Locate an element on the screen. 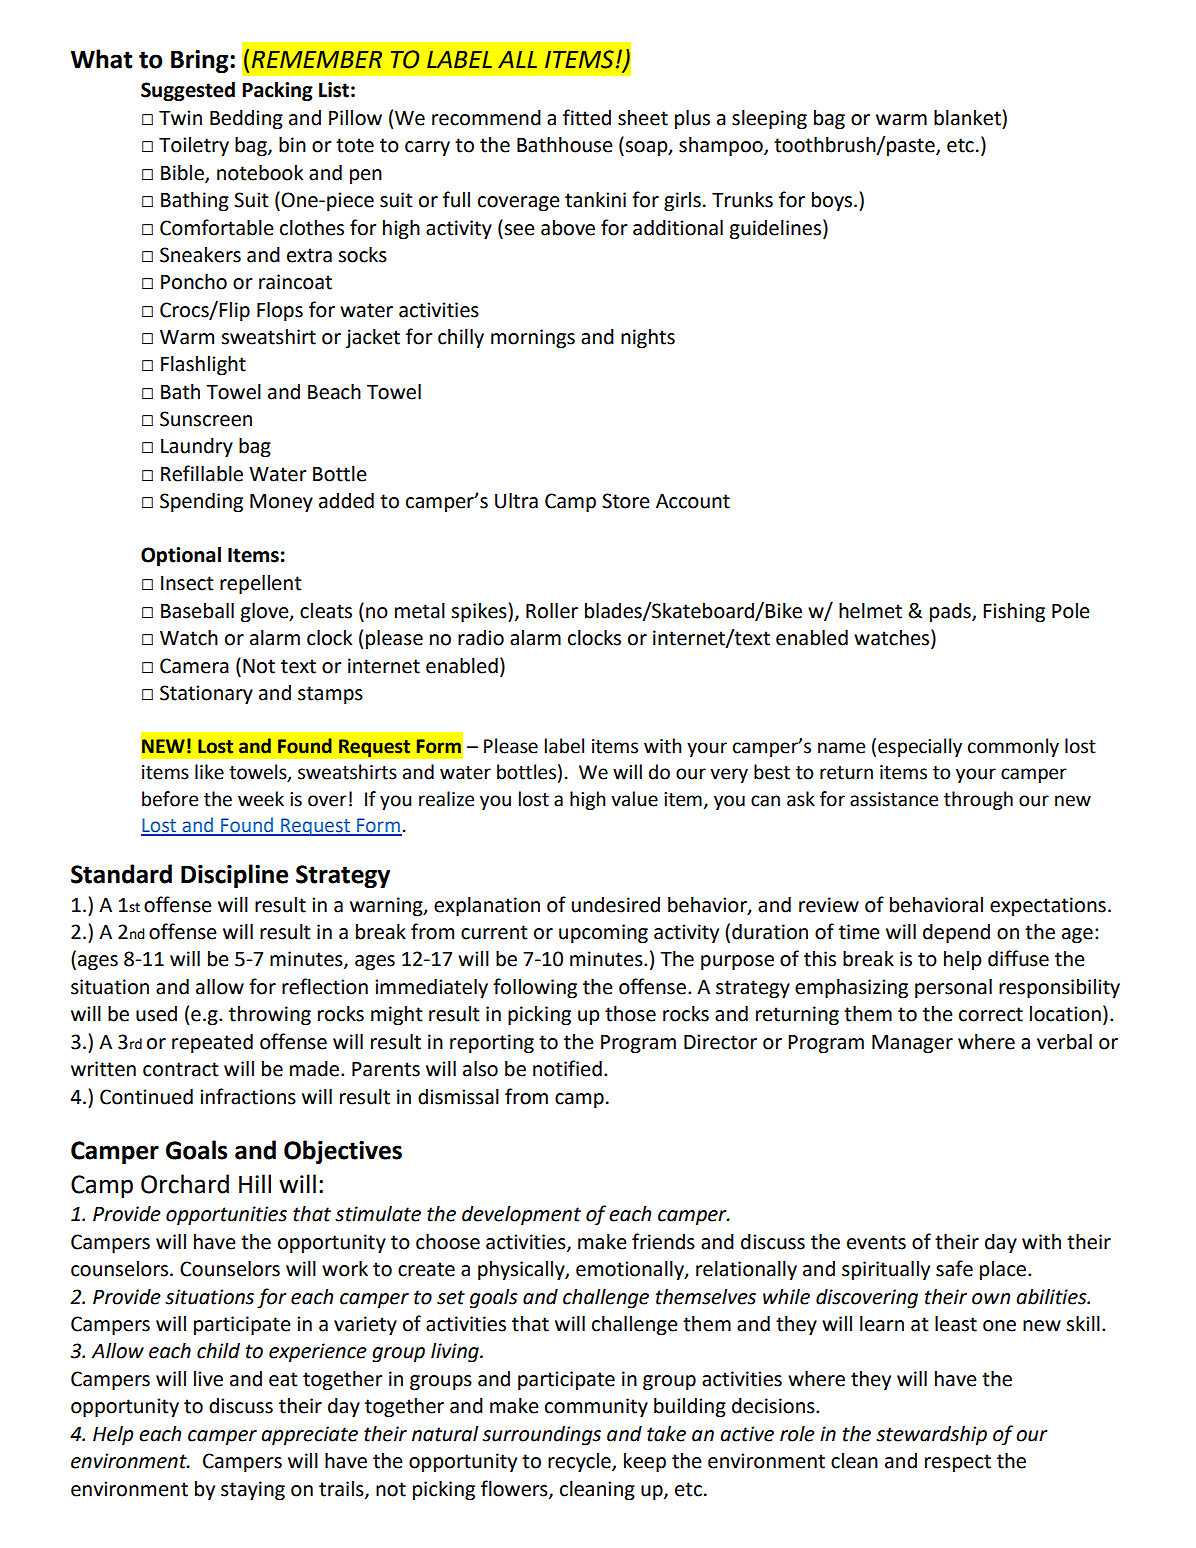  personal is located at coordinates (953, 989).
